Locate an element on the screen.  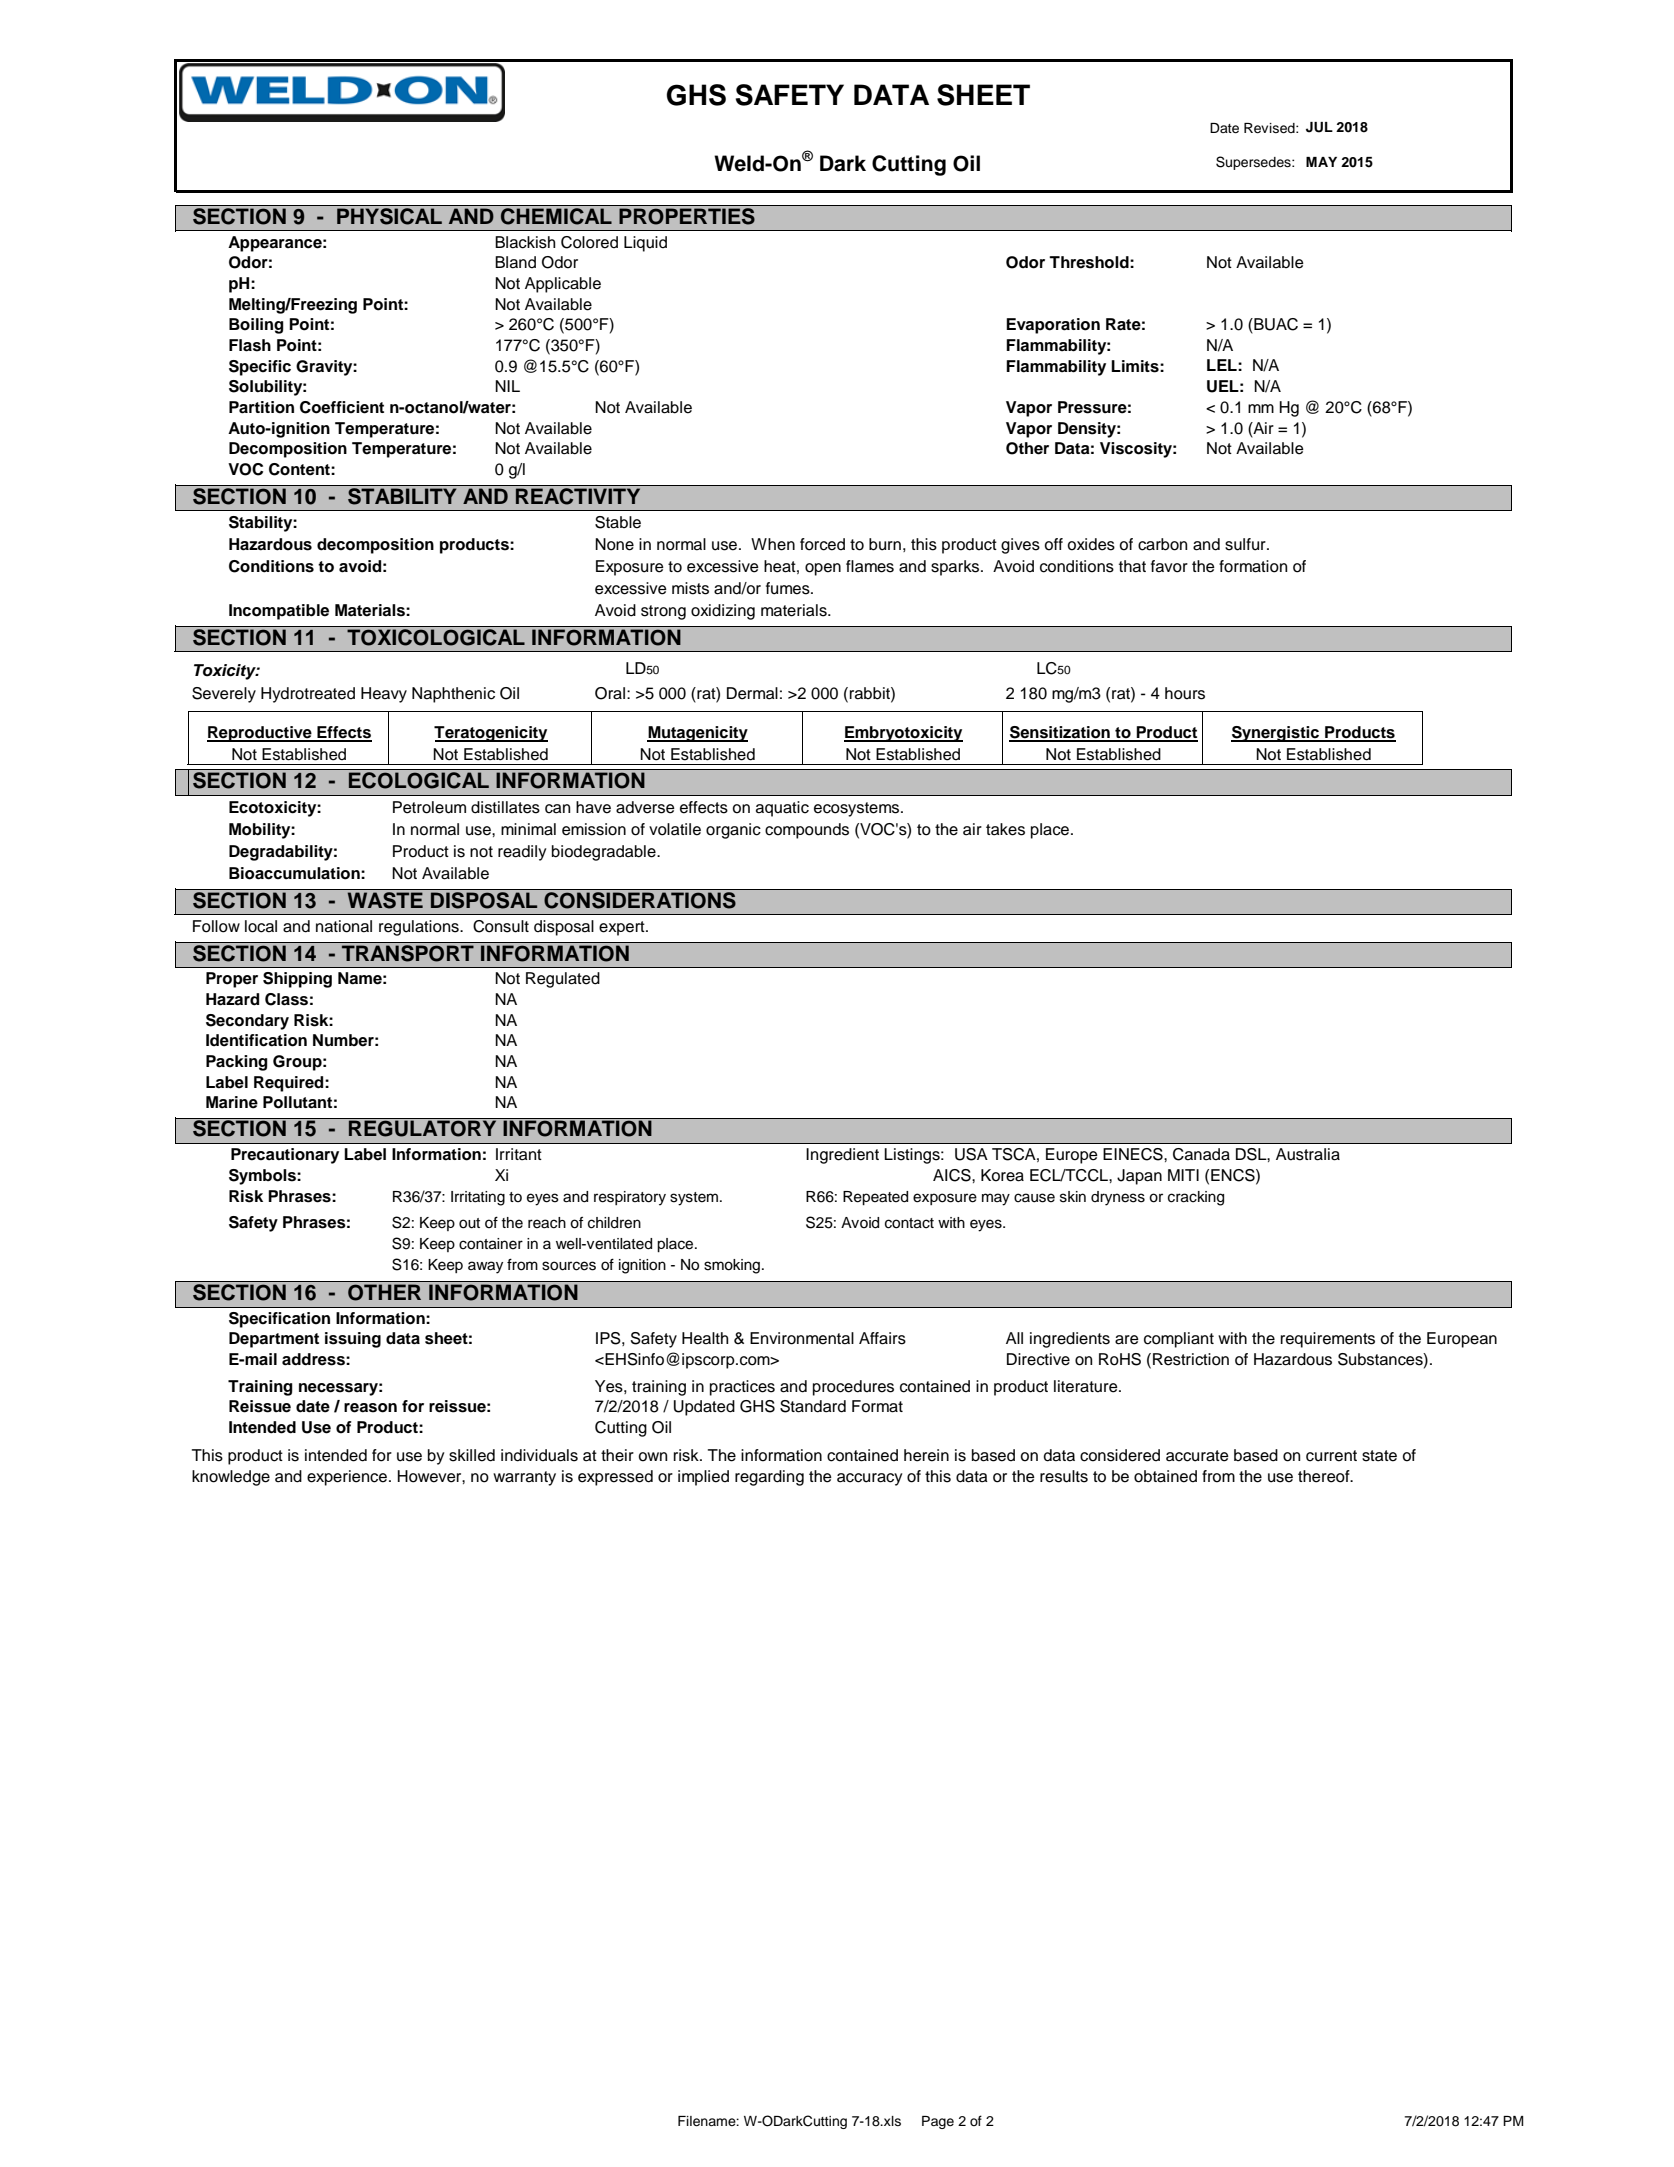
JUL is located at coordinates (1319, 127).
